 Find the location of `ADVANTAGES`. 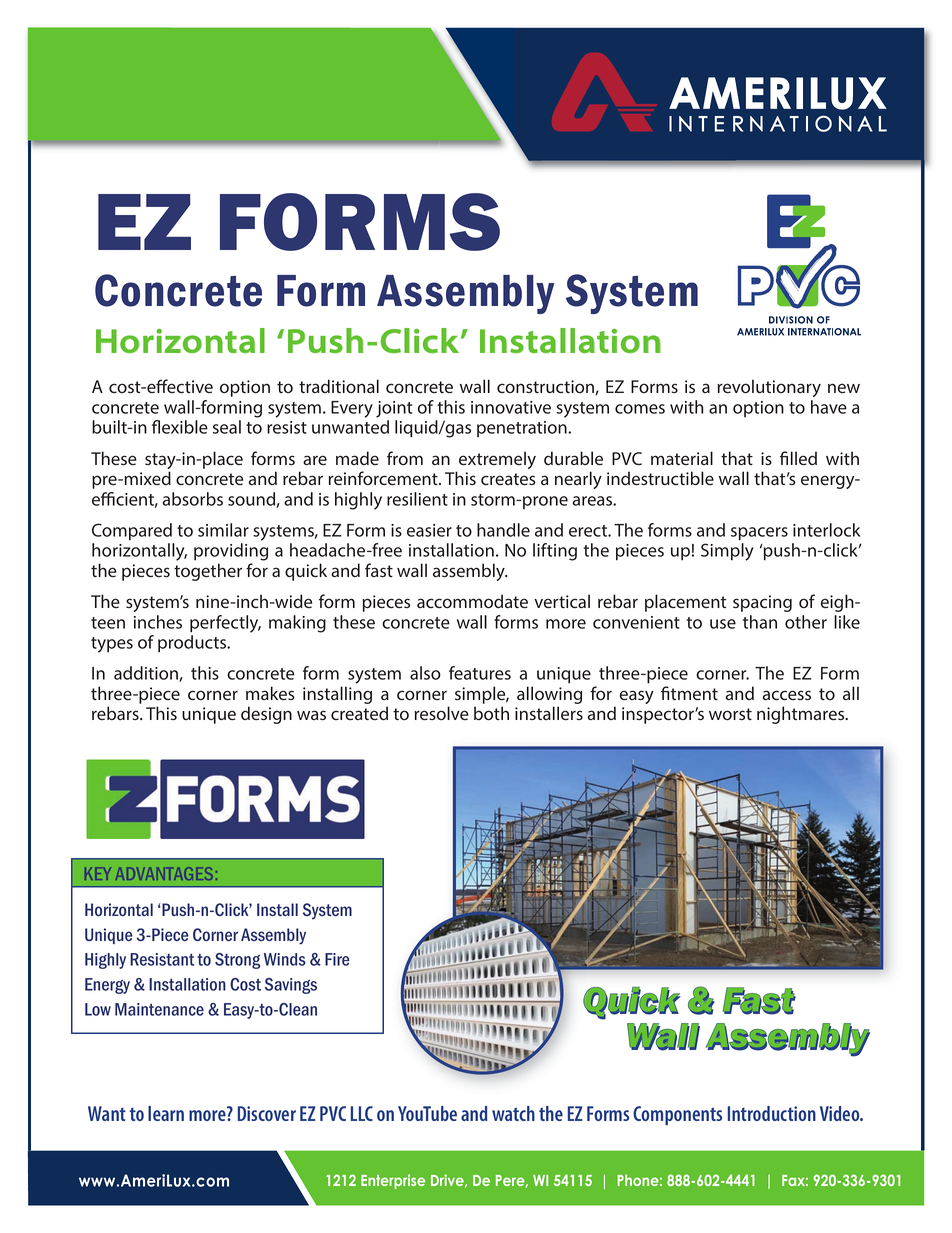

ADVANTAGES is located at coordinates (164, 874).
